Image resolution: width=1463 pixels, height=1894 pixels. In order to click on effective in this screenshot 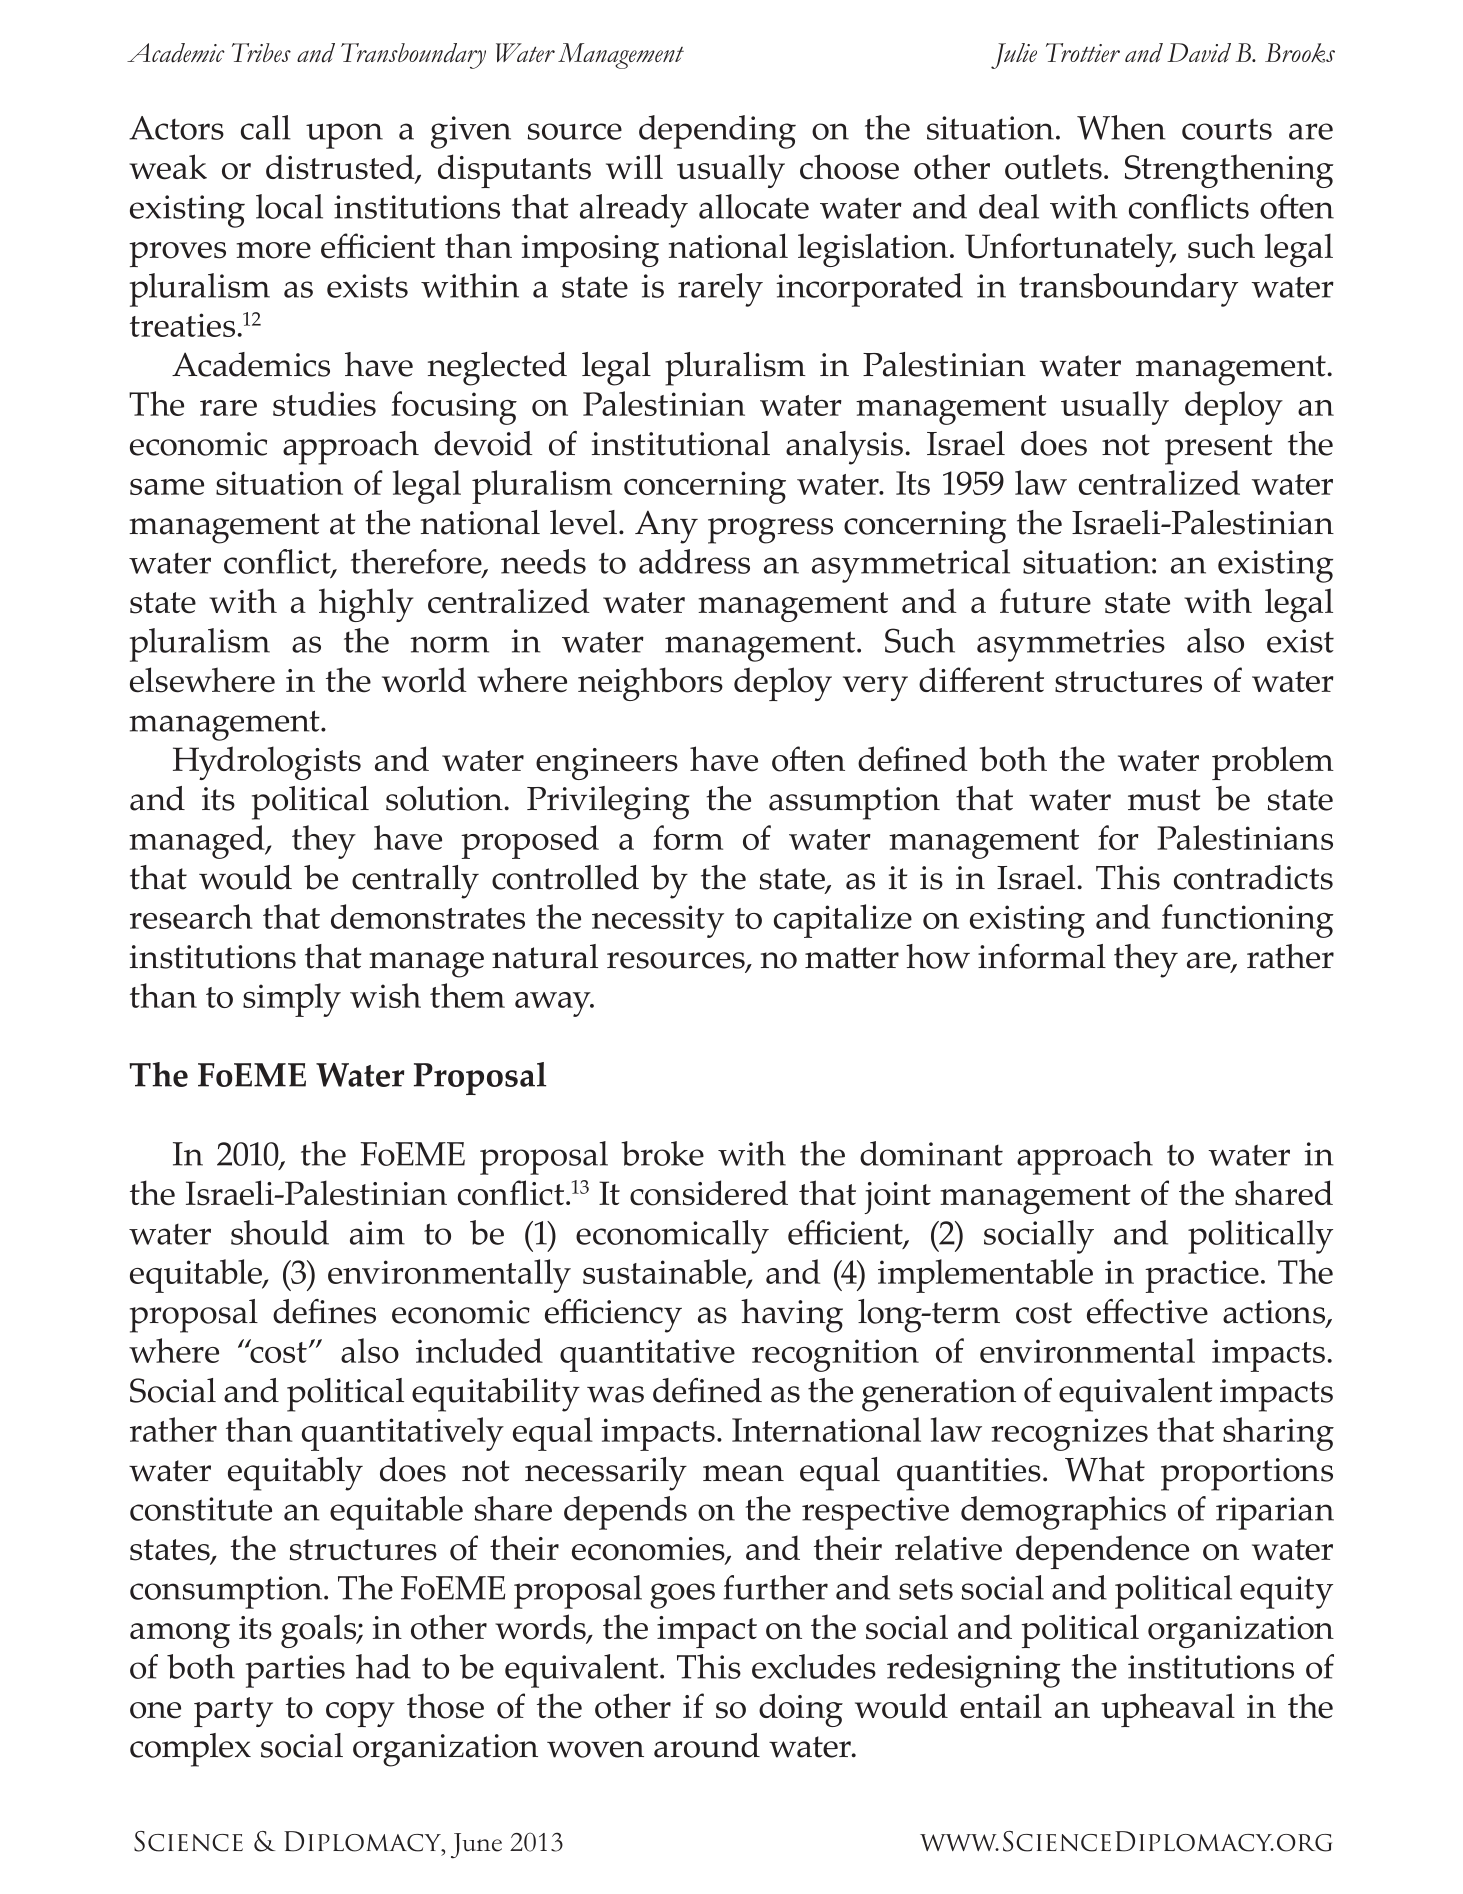, I will do `click(1147, 1311)`.
